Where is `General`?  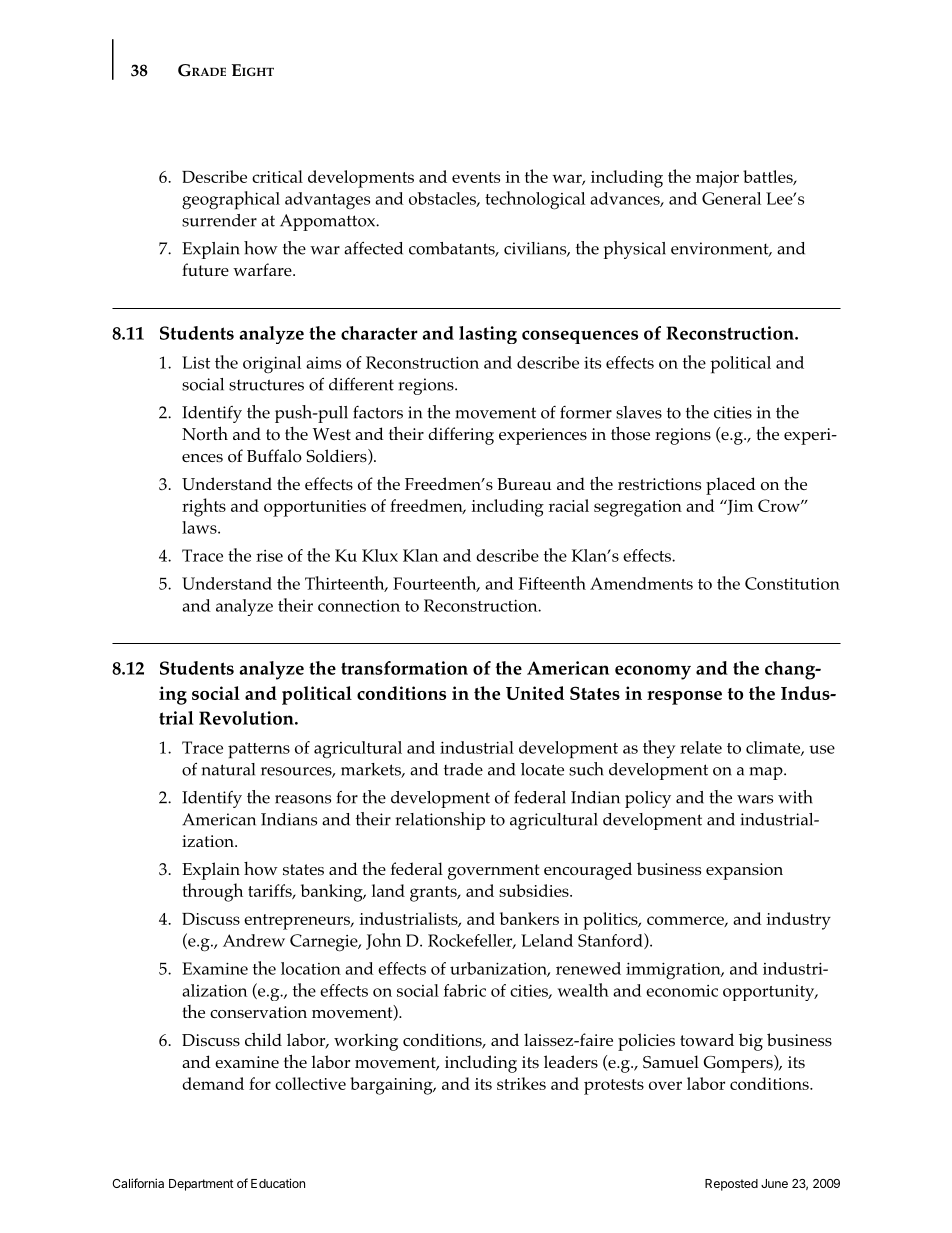
General is located at coordinates (731, 198).
